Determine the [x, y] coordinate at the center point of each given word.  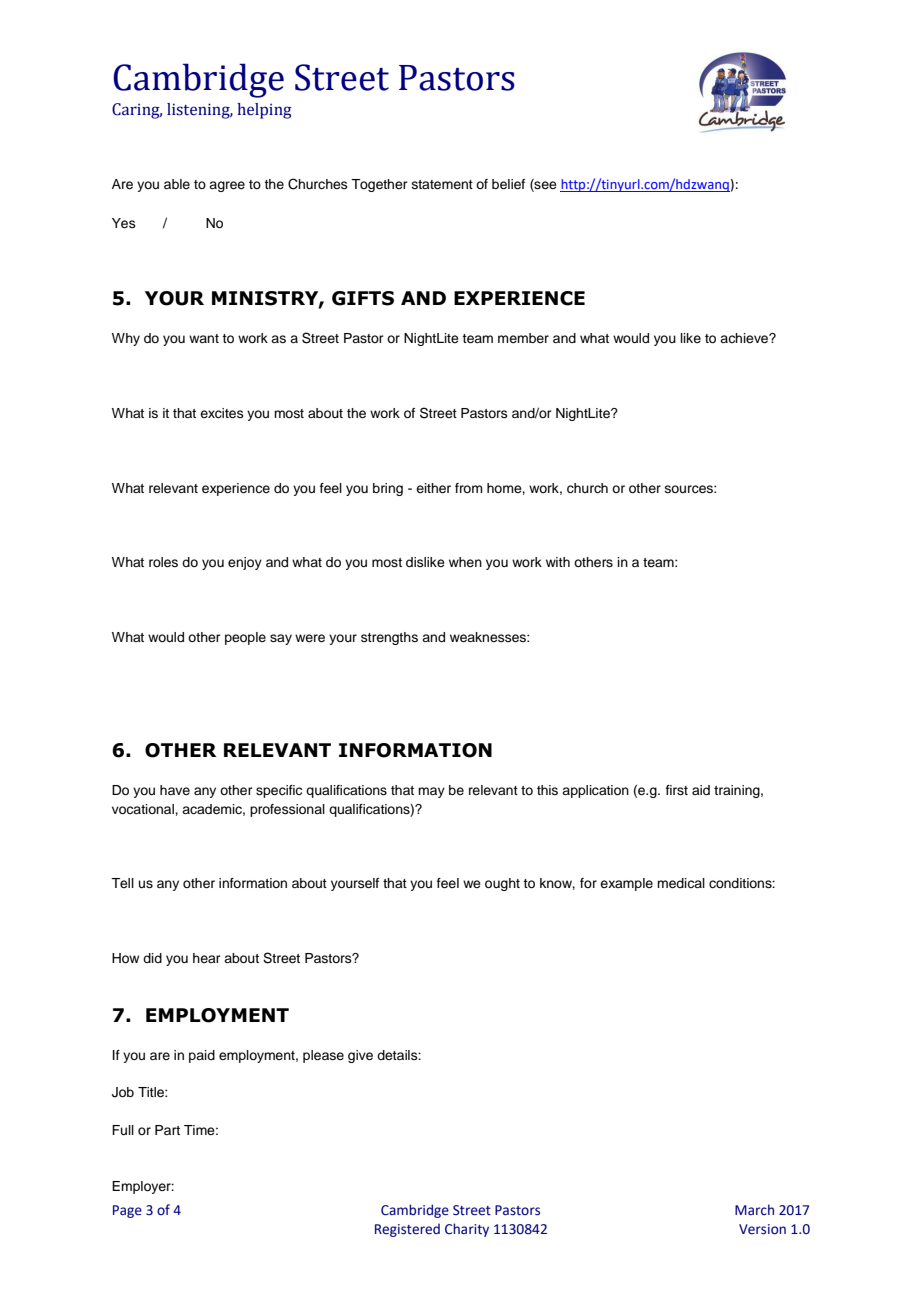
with [558, 562]
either [433, 488]
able [177, 184]
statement [442, 184]
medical [681, 883]
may [431, 792]
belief [508, 184]
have [175, 790]
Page [127, 1211]
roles [163, 562]
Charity [467, 1230]
